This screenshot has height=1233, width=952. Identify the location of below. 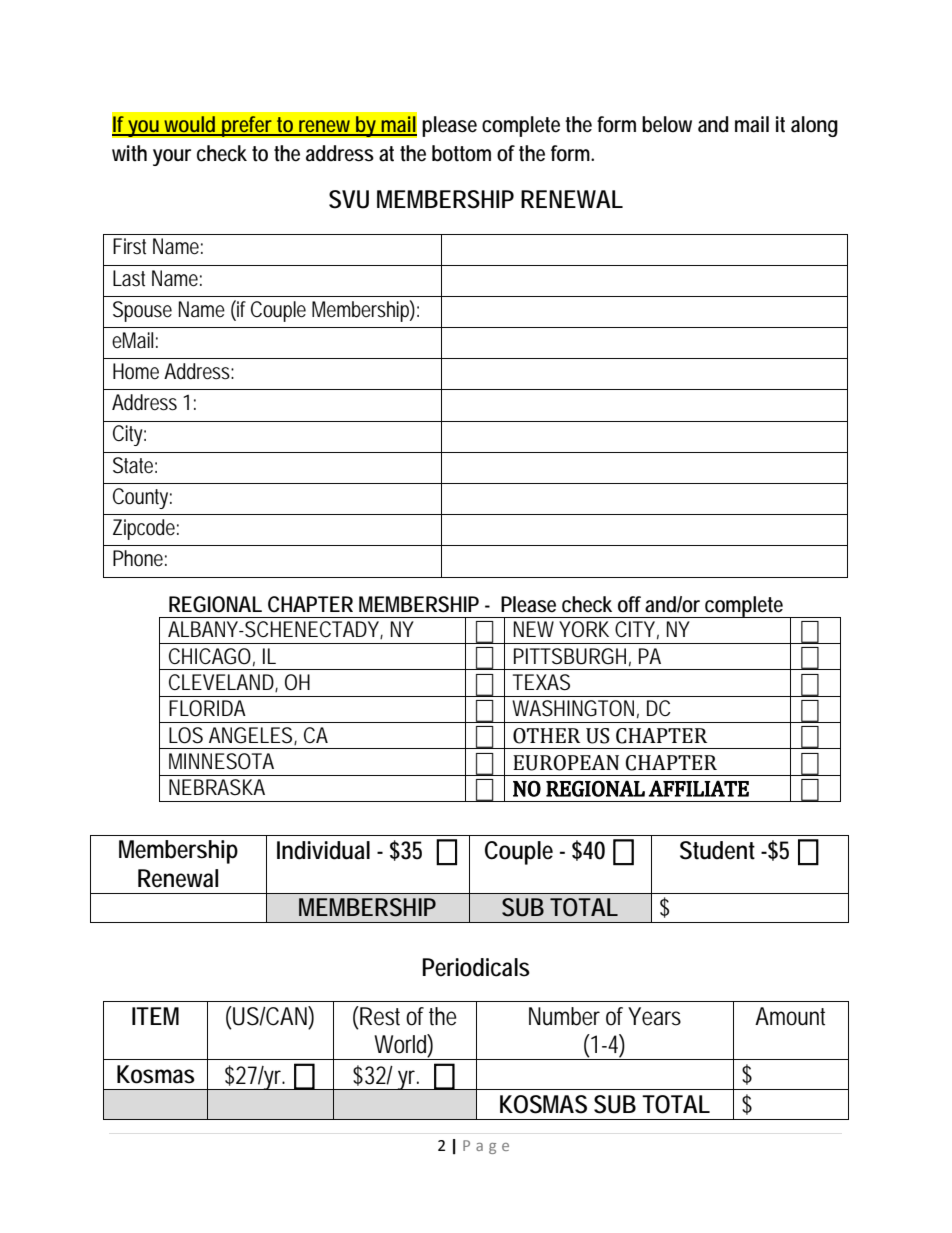
(667, 124).
